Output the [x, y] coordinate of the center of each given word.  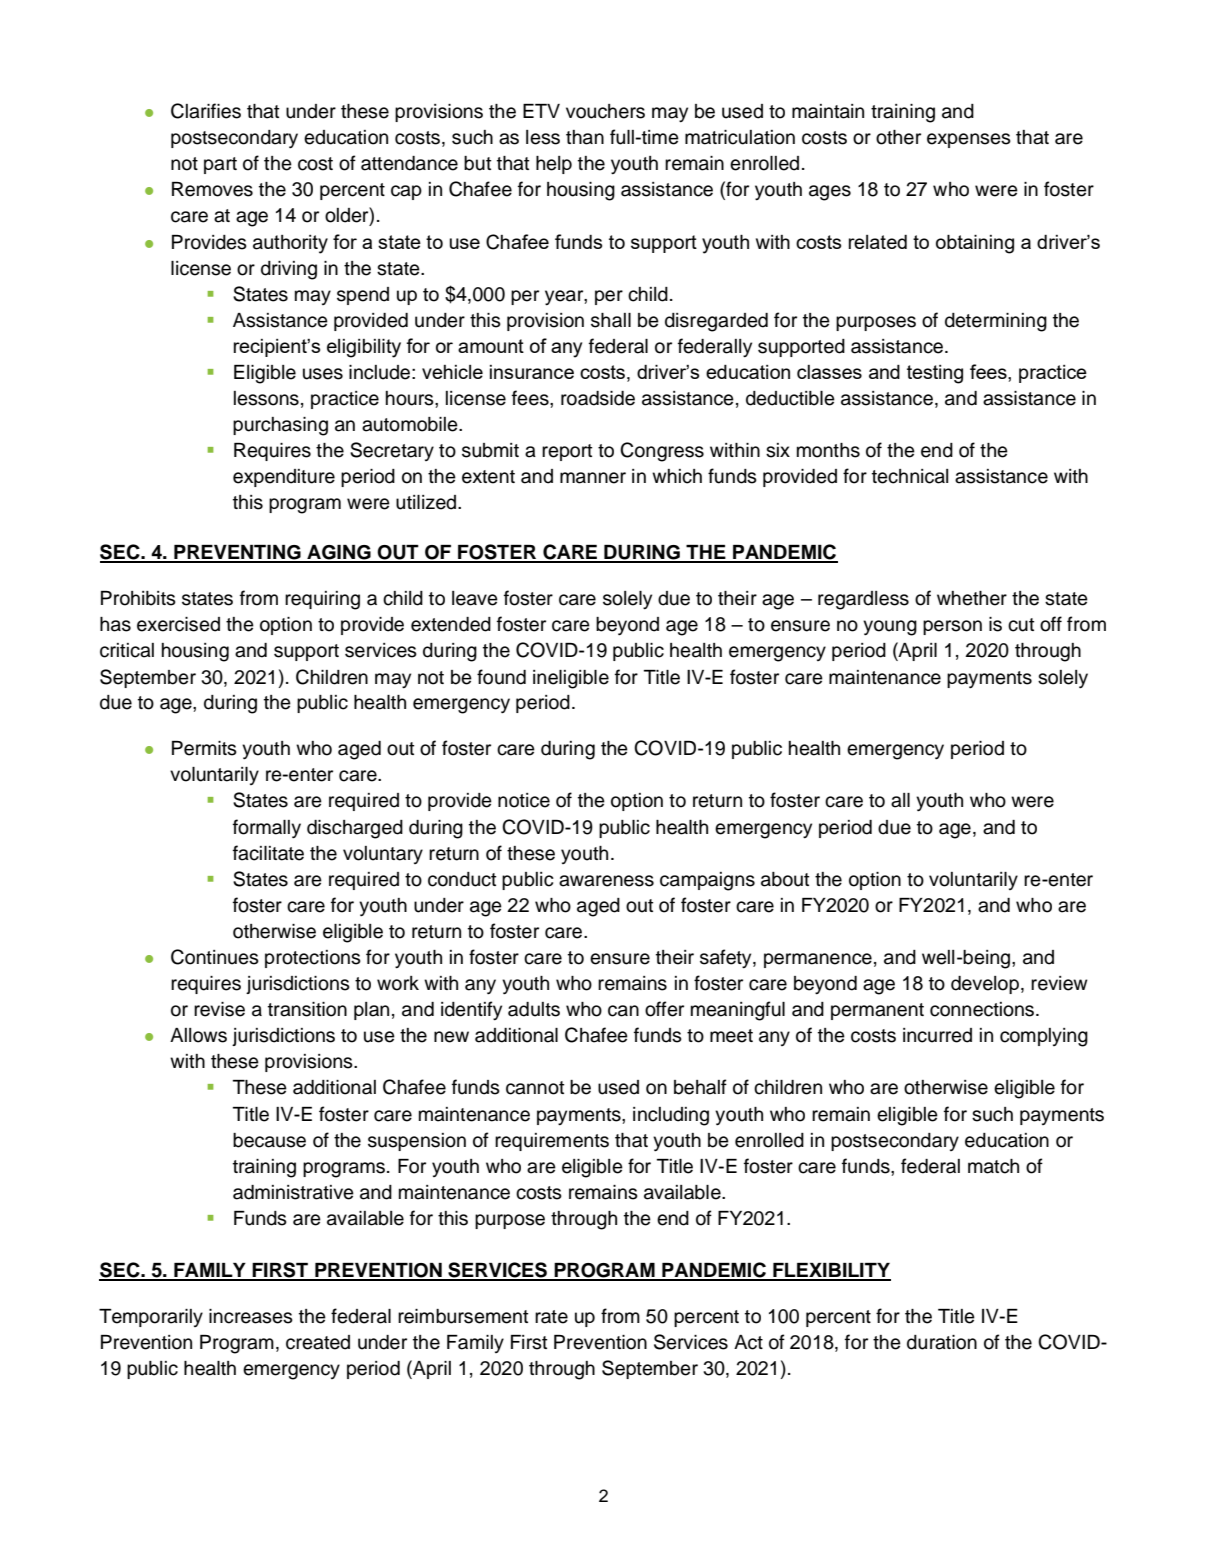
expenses [969, 140]
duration [942, 1342]
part [220, 165]
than [585, 137]
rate [551, 1317]
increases [251, 1316]
